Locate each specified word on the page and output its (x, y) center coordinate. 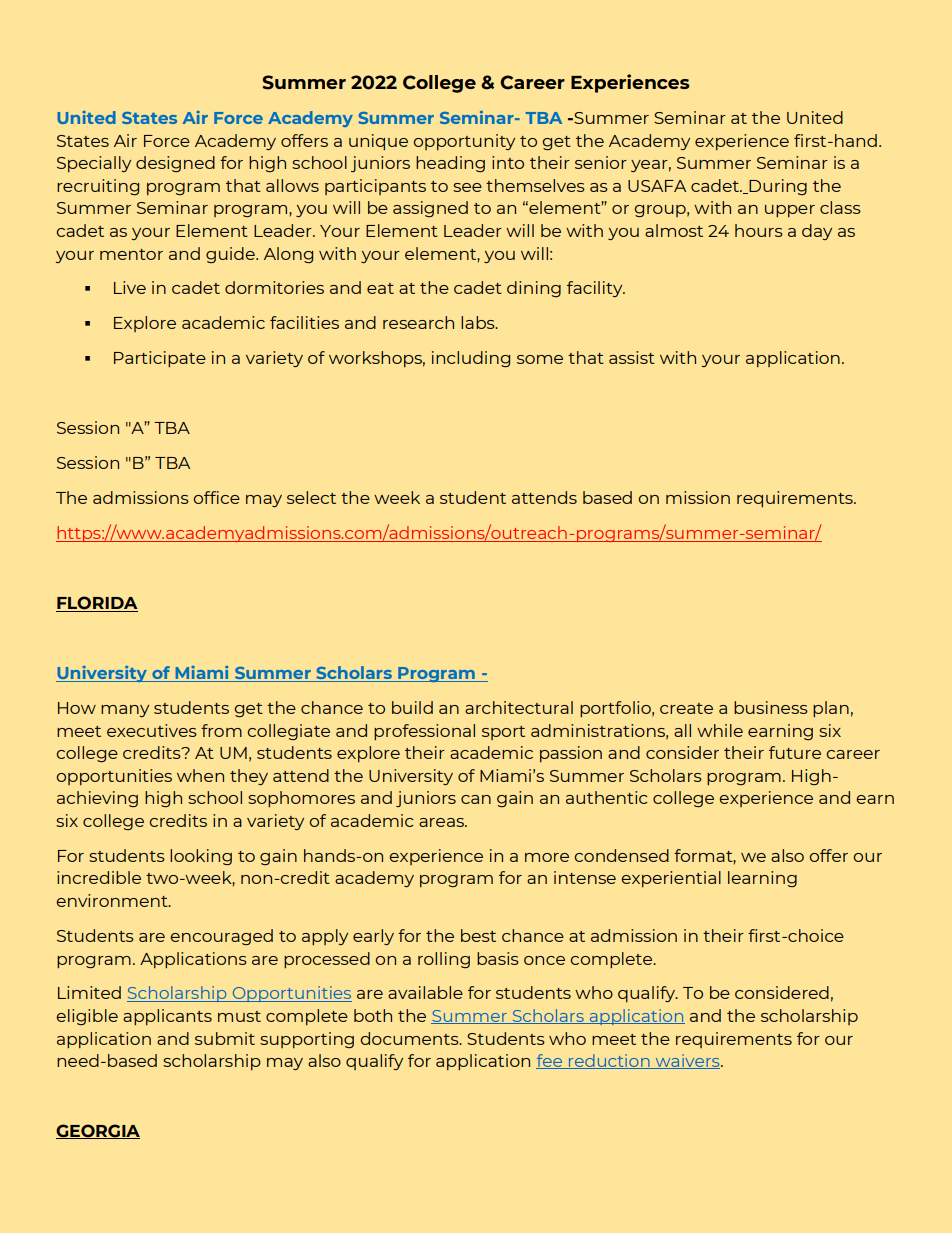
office (216, 497)
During (777, 187)
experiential (671, 879)
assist (632, 357)
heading (450, 164)
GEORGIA (98, 1131)
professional (424, 732)
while (720, 730)
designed (175, 164)
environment (113, 900)
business (771, 707)
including (471, 359)
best (478, 935)
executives (152, 730)
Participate (160, 359)
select (311, 497)
